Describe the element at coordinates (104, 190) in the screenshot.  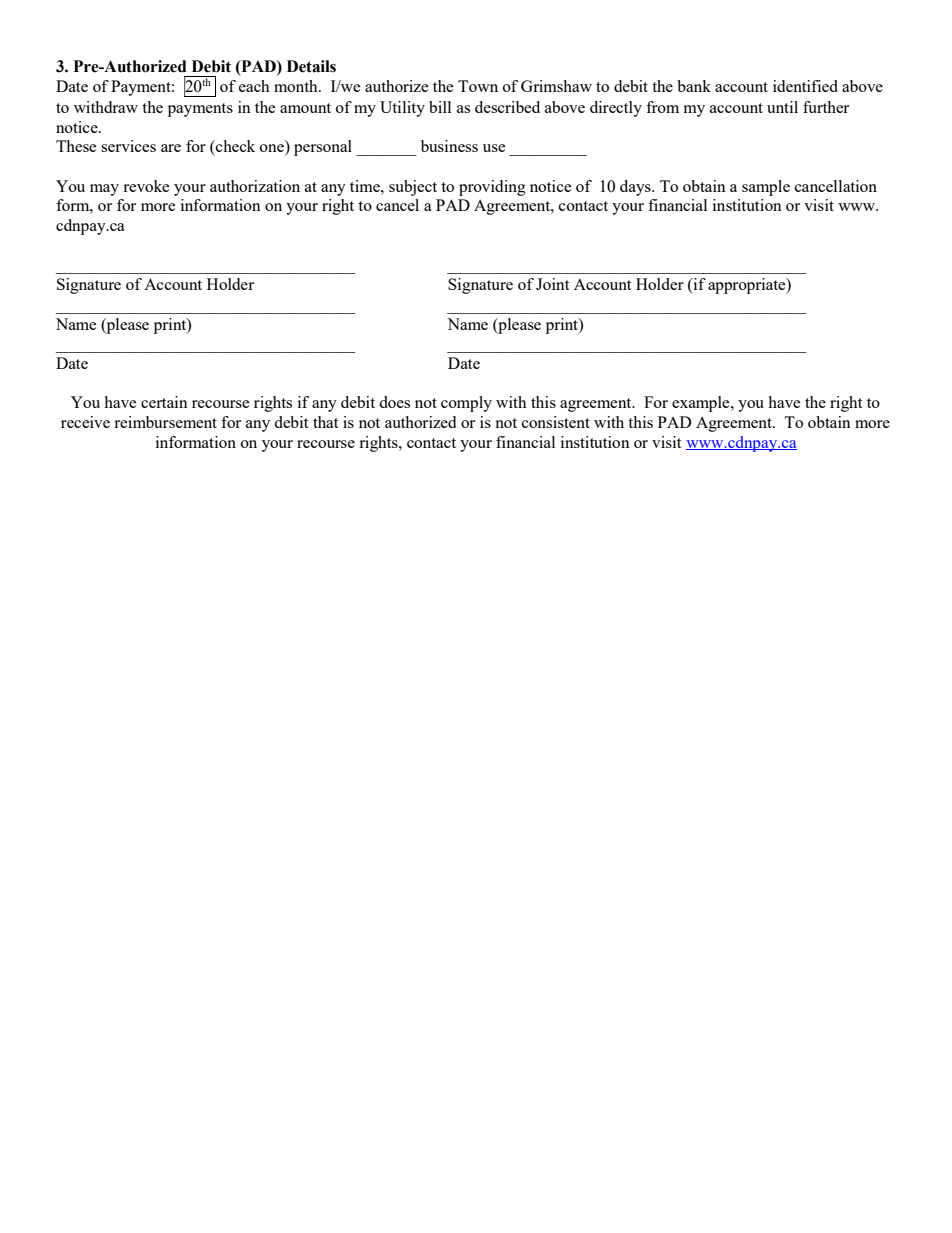
I see `may` at that location.
